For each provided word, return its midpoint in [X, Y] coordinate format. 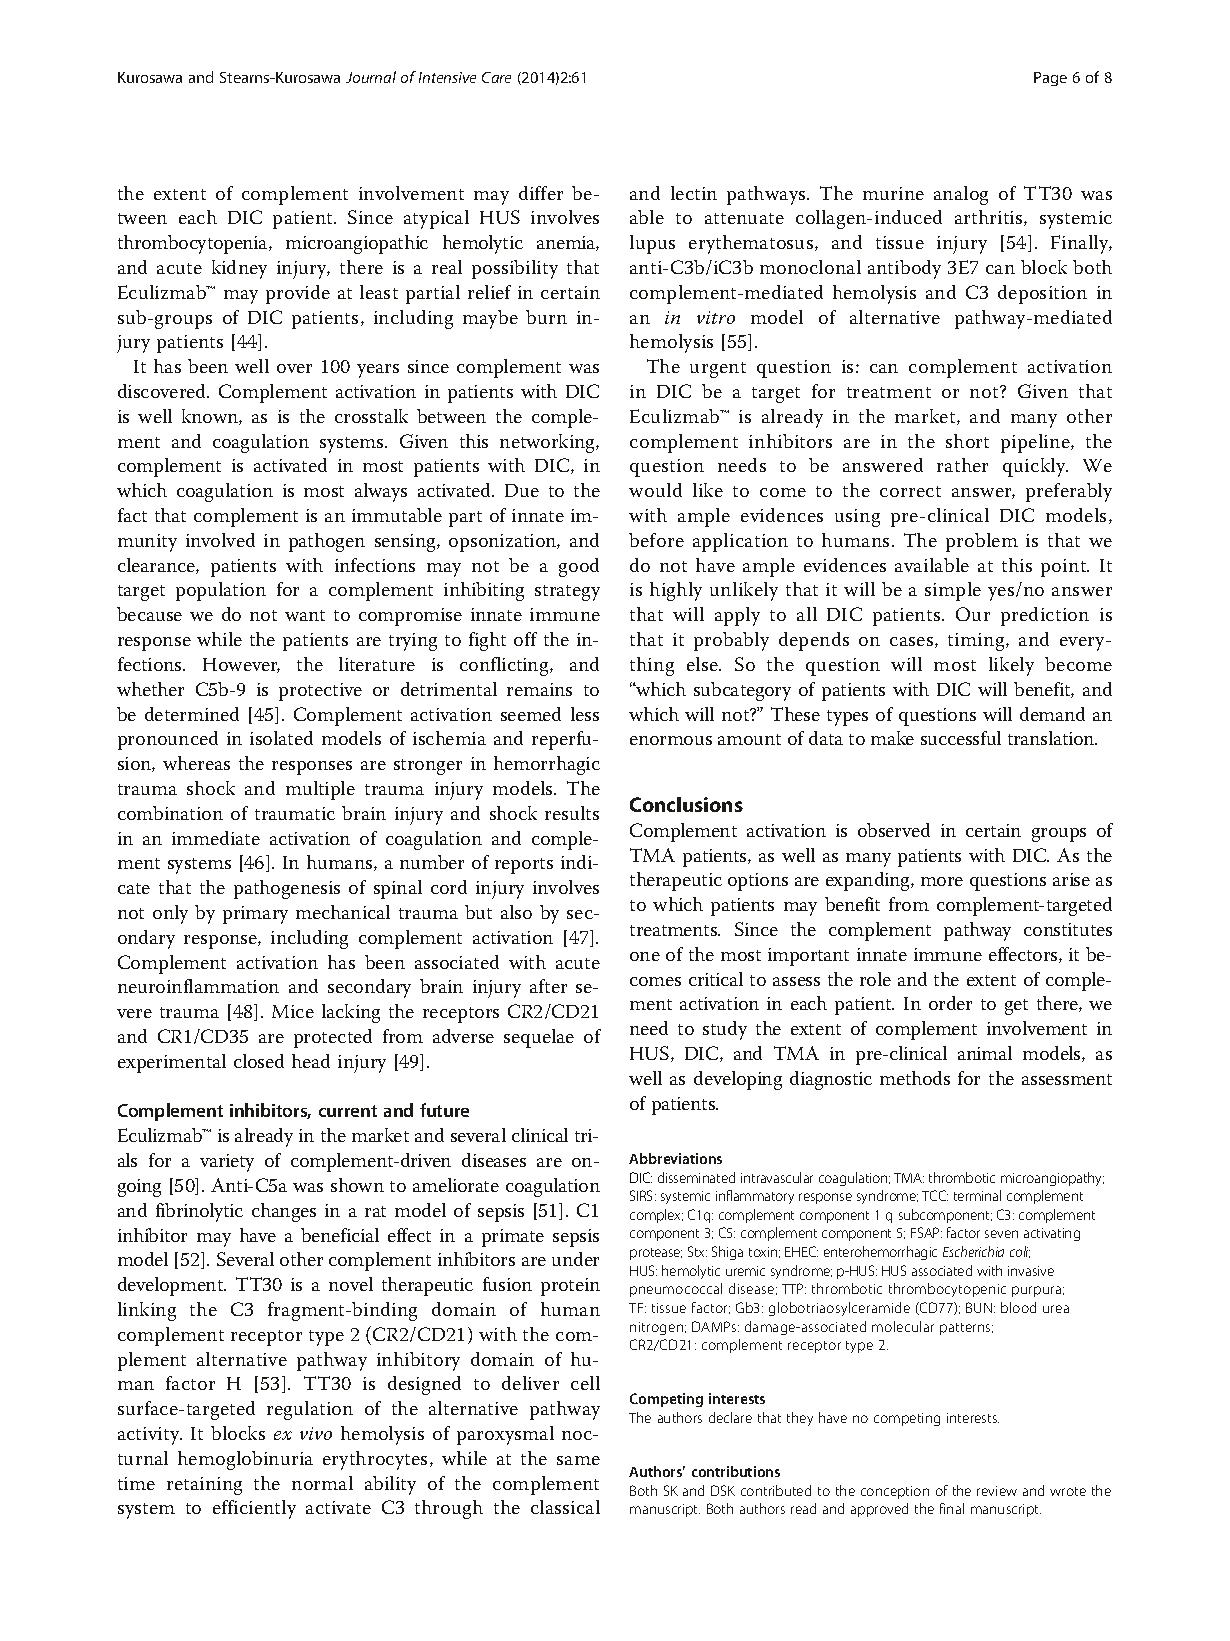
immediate [216, 838]
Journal [371, 77]
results [572, 813]
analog [961, 195]
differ [541, 193]
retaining [204, 1486]
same [578, 1460]
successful [961, 738]
